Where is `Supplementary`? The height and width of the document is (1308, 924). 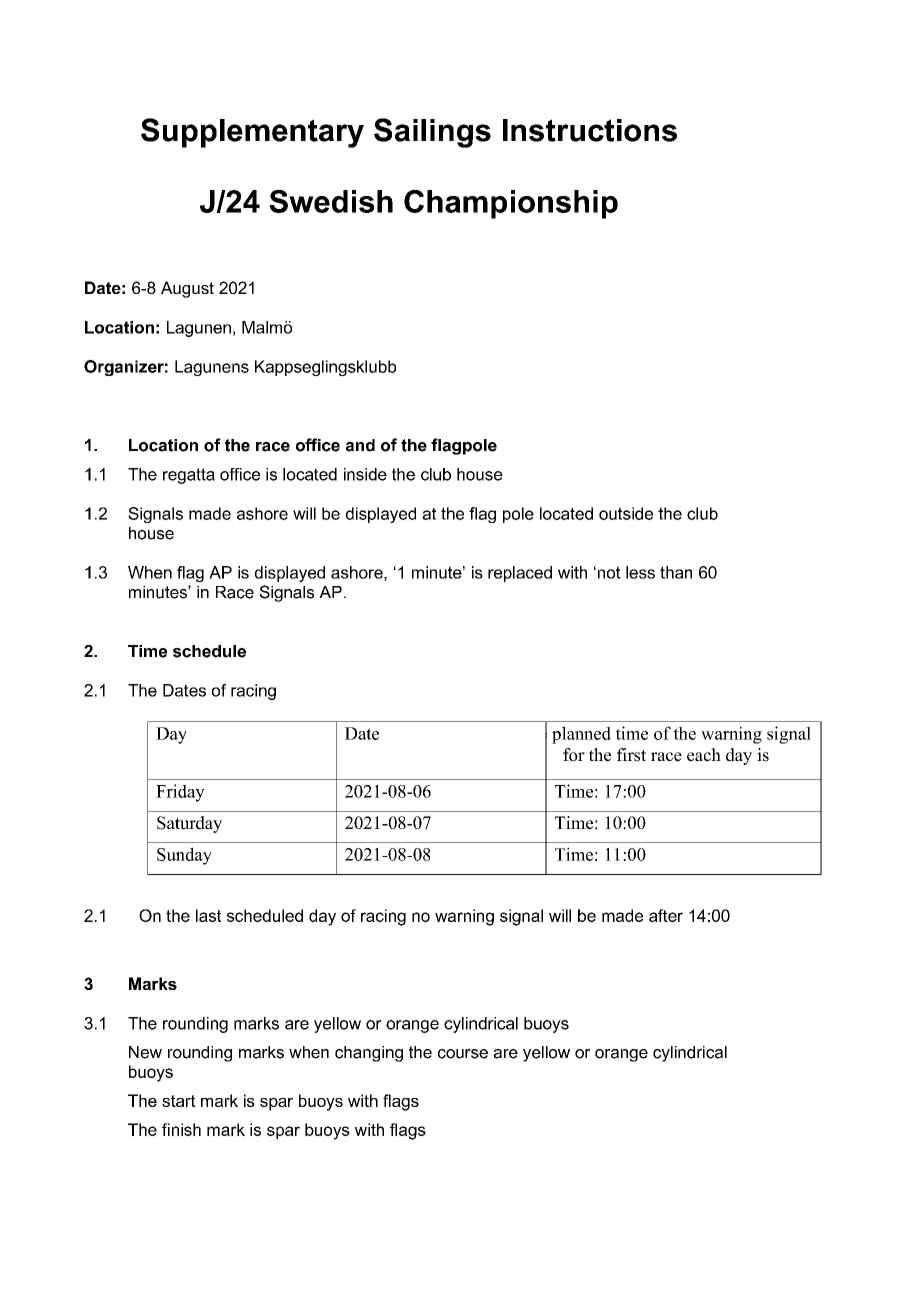 Supplementary is located at coordinates (252, 133).
